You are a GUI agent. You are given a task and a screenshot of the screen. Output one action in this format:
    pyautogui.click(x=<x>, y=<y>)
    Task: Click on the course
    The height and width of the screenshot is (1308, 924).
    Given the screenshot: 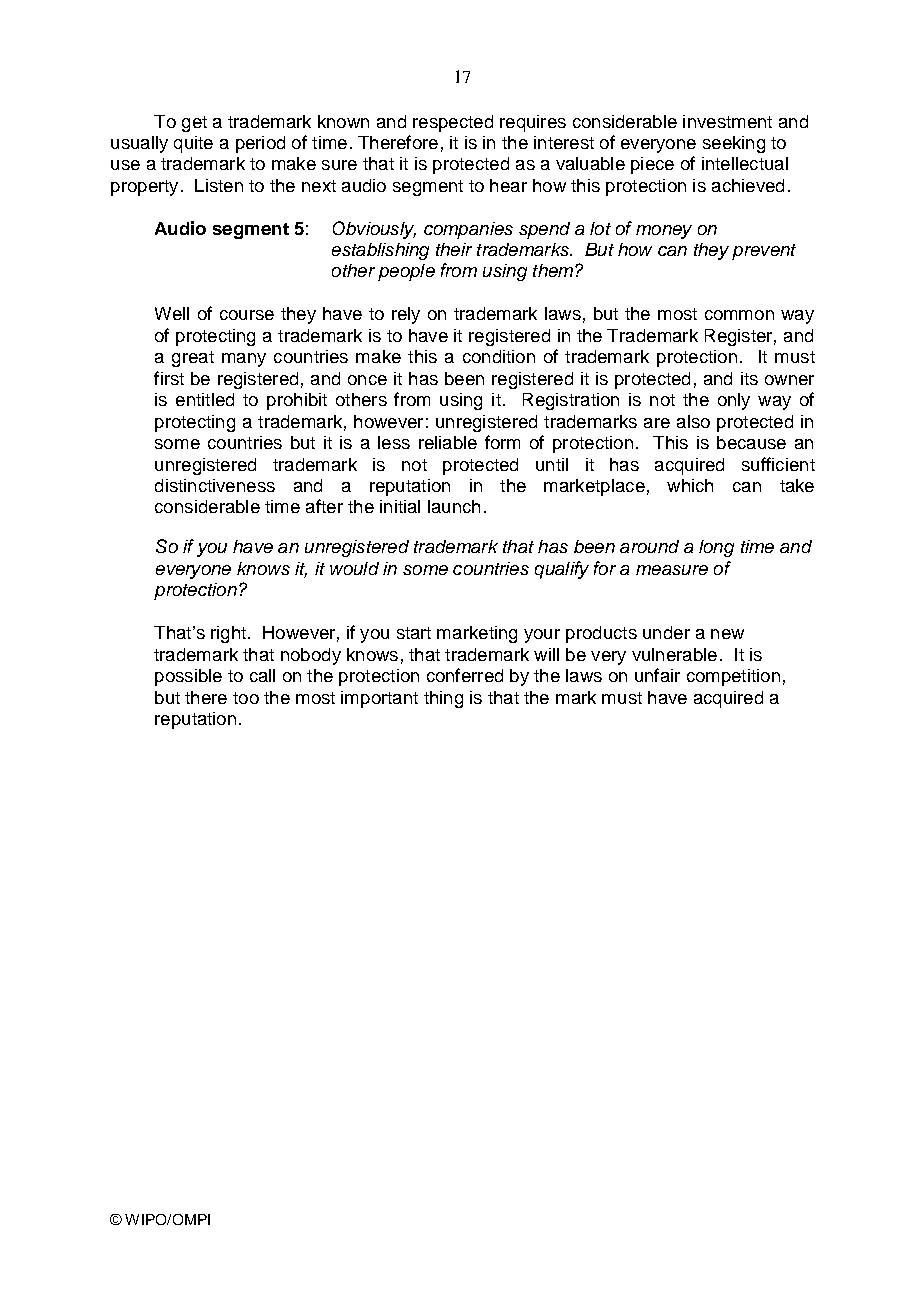 What is the action you would take?
    pyautogui.click(x=247, y=315)
